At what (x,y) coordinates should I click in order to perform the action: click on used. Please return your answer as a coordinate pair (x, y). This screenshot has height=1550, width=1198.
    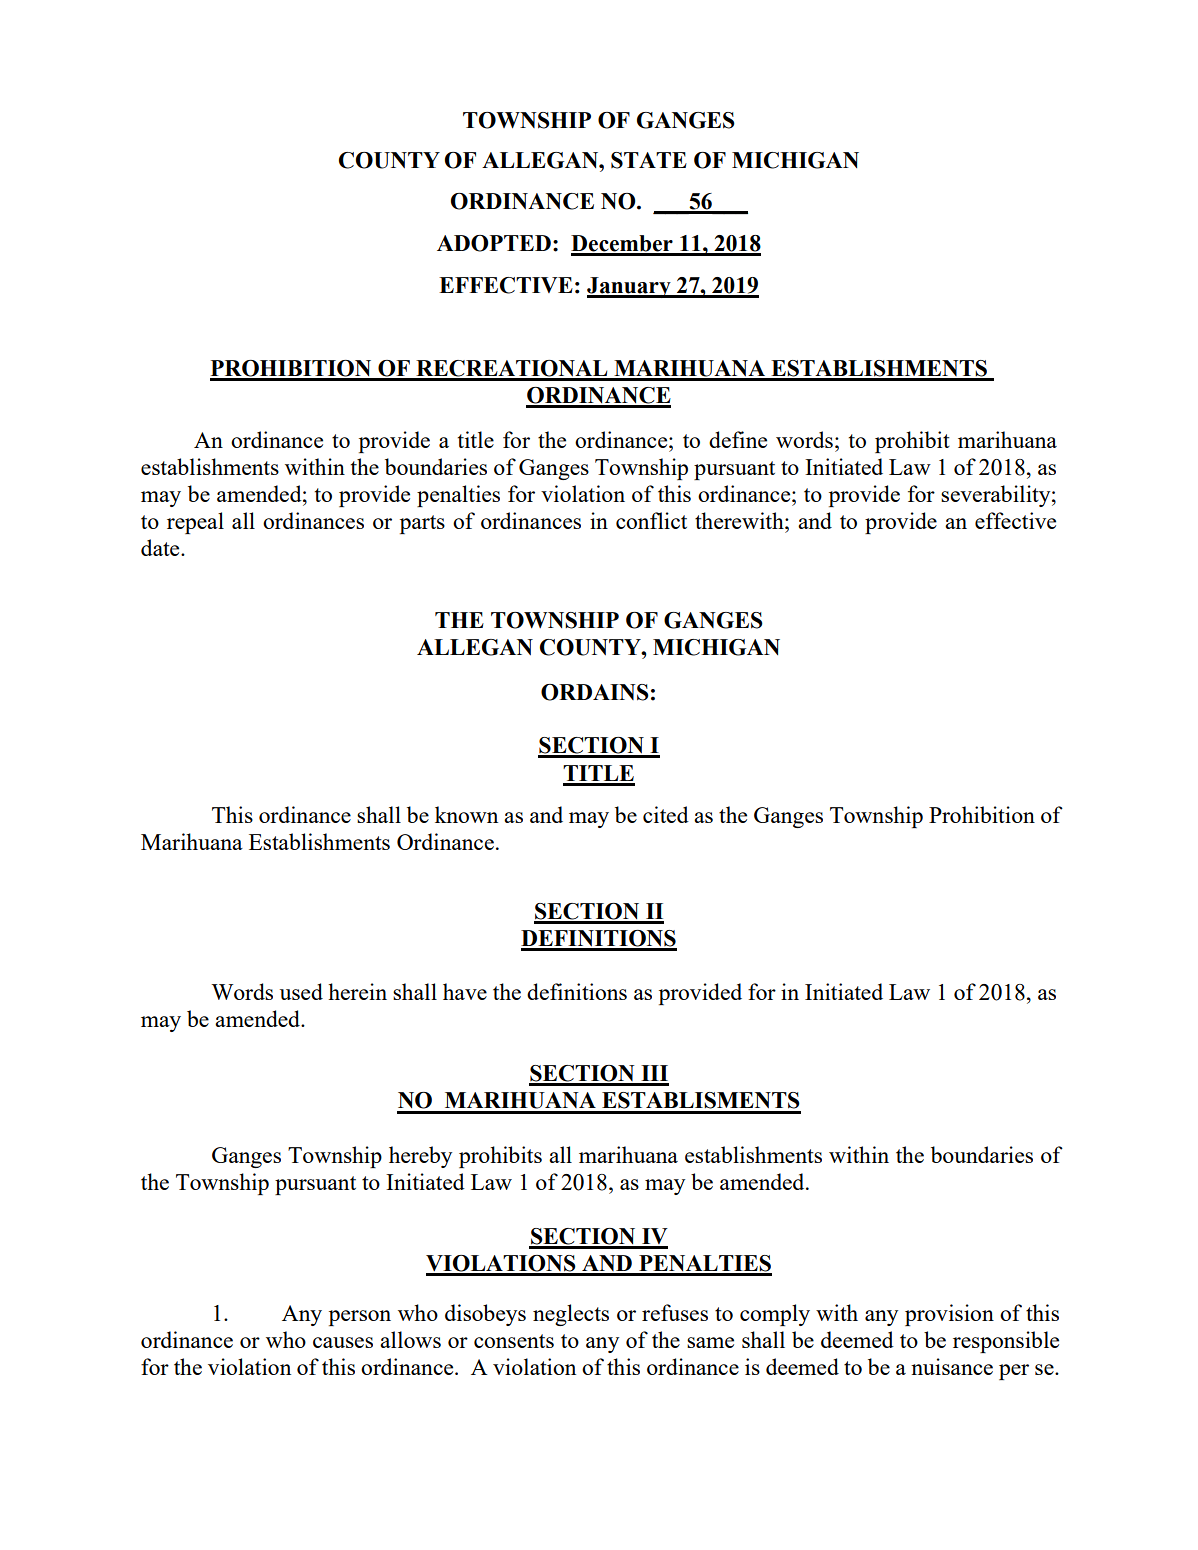
    Looking at the image, I should click on (301, 991).
